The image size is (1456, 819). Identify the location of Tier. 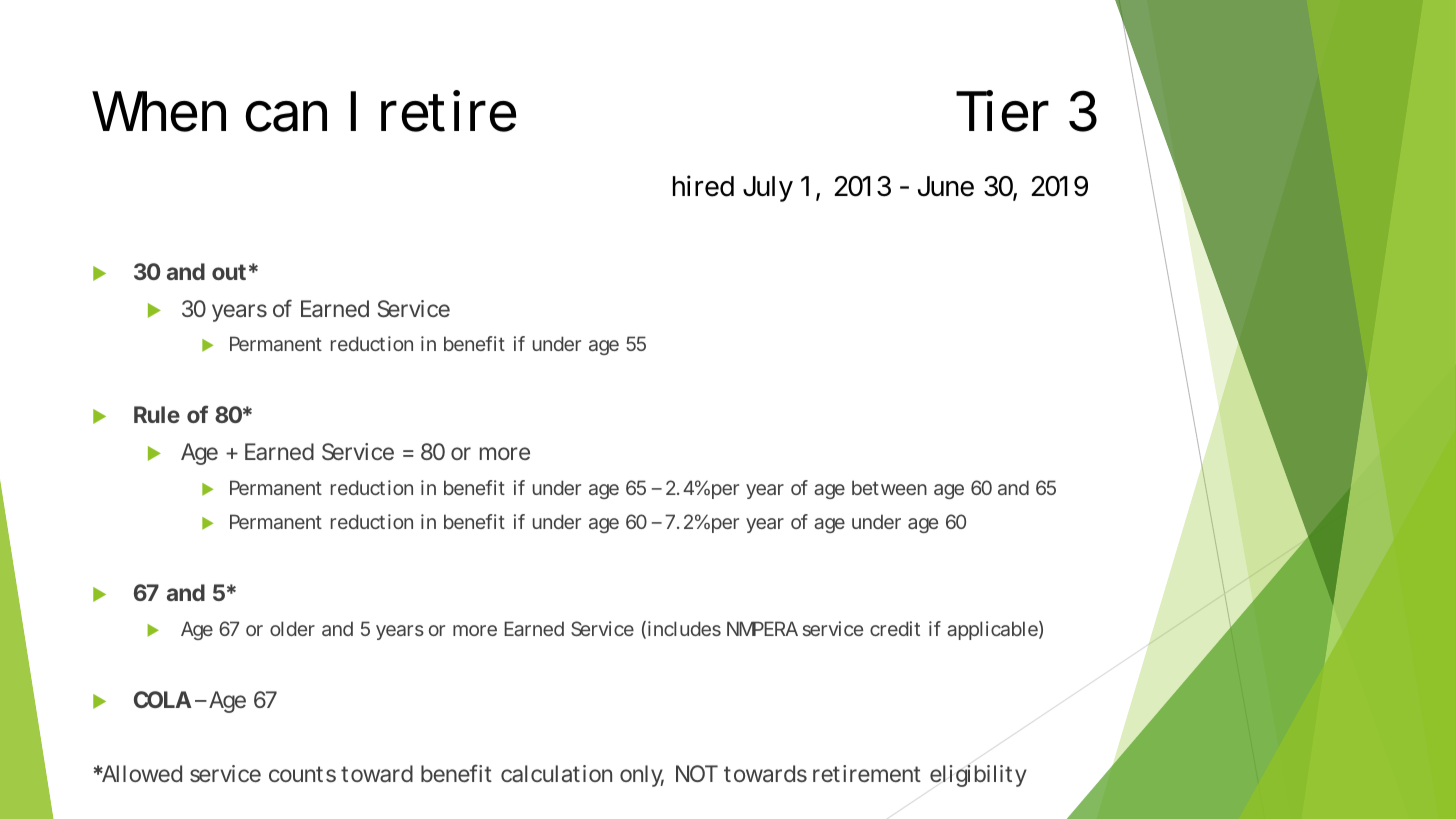
(1002, 111).
